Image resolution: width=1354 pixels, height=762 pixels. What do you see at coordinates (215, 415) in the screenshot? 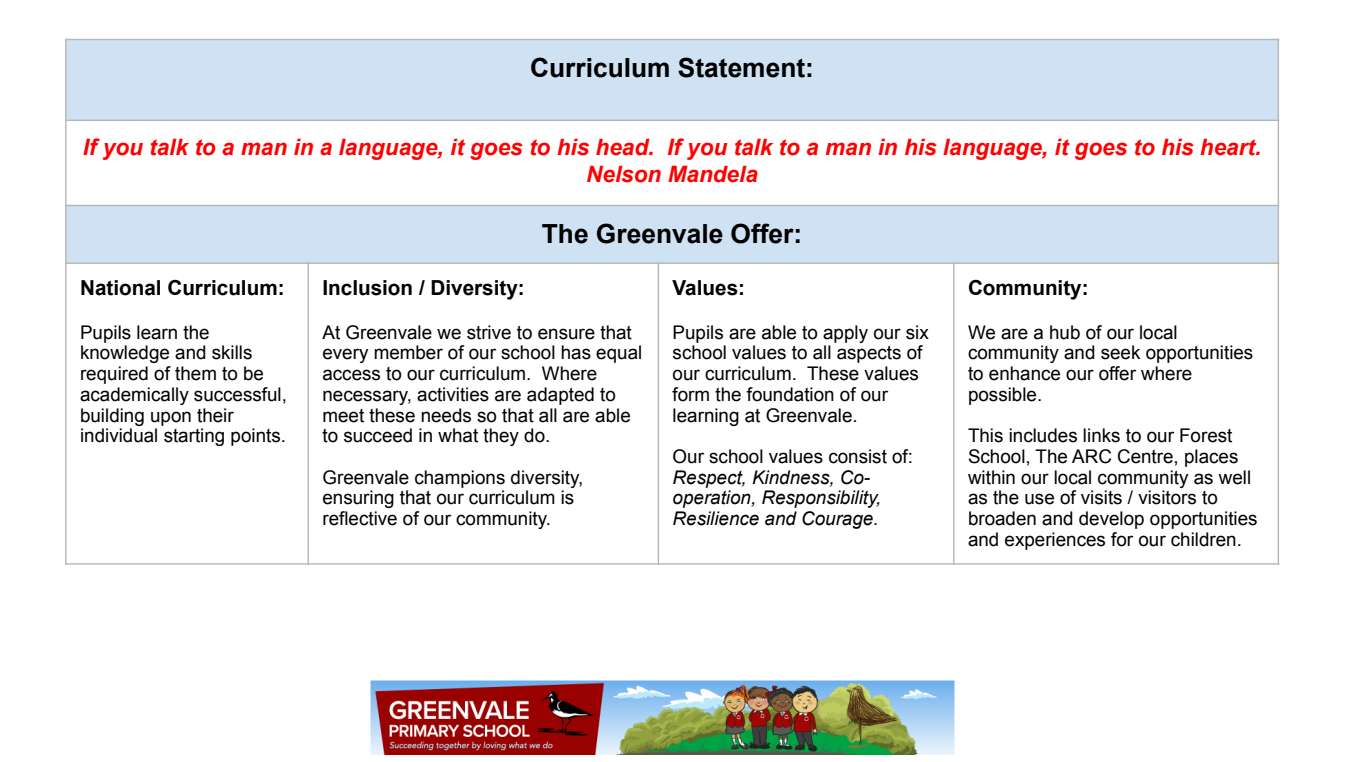
I see `their` at bounding box center [215, 415].
